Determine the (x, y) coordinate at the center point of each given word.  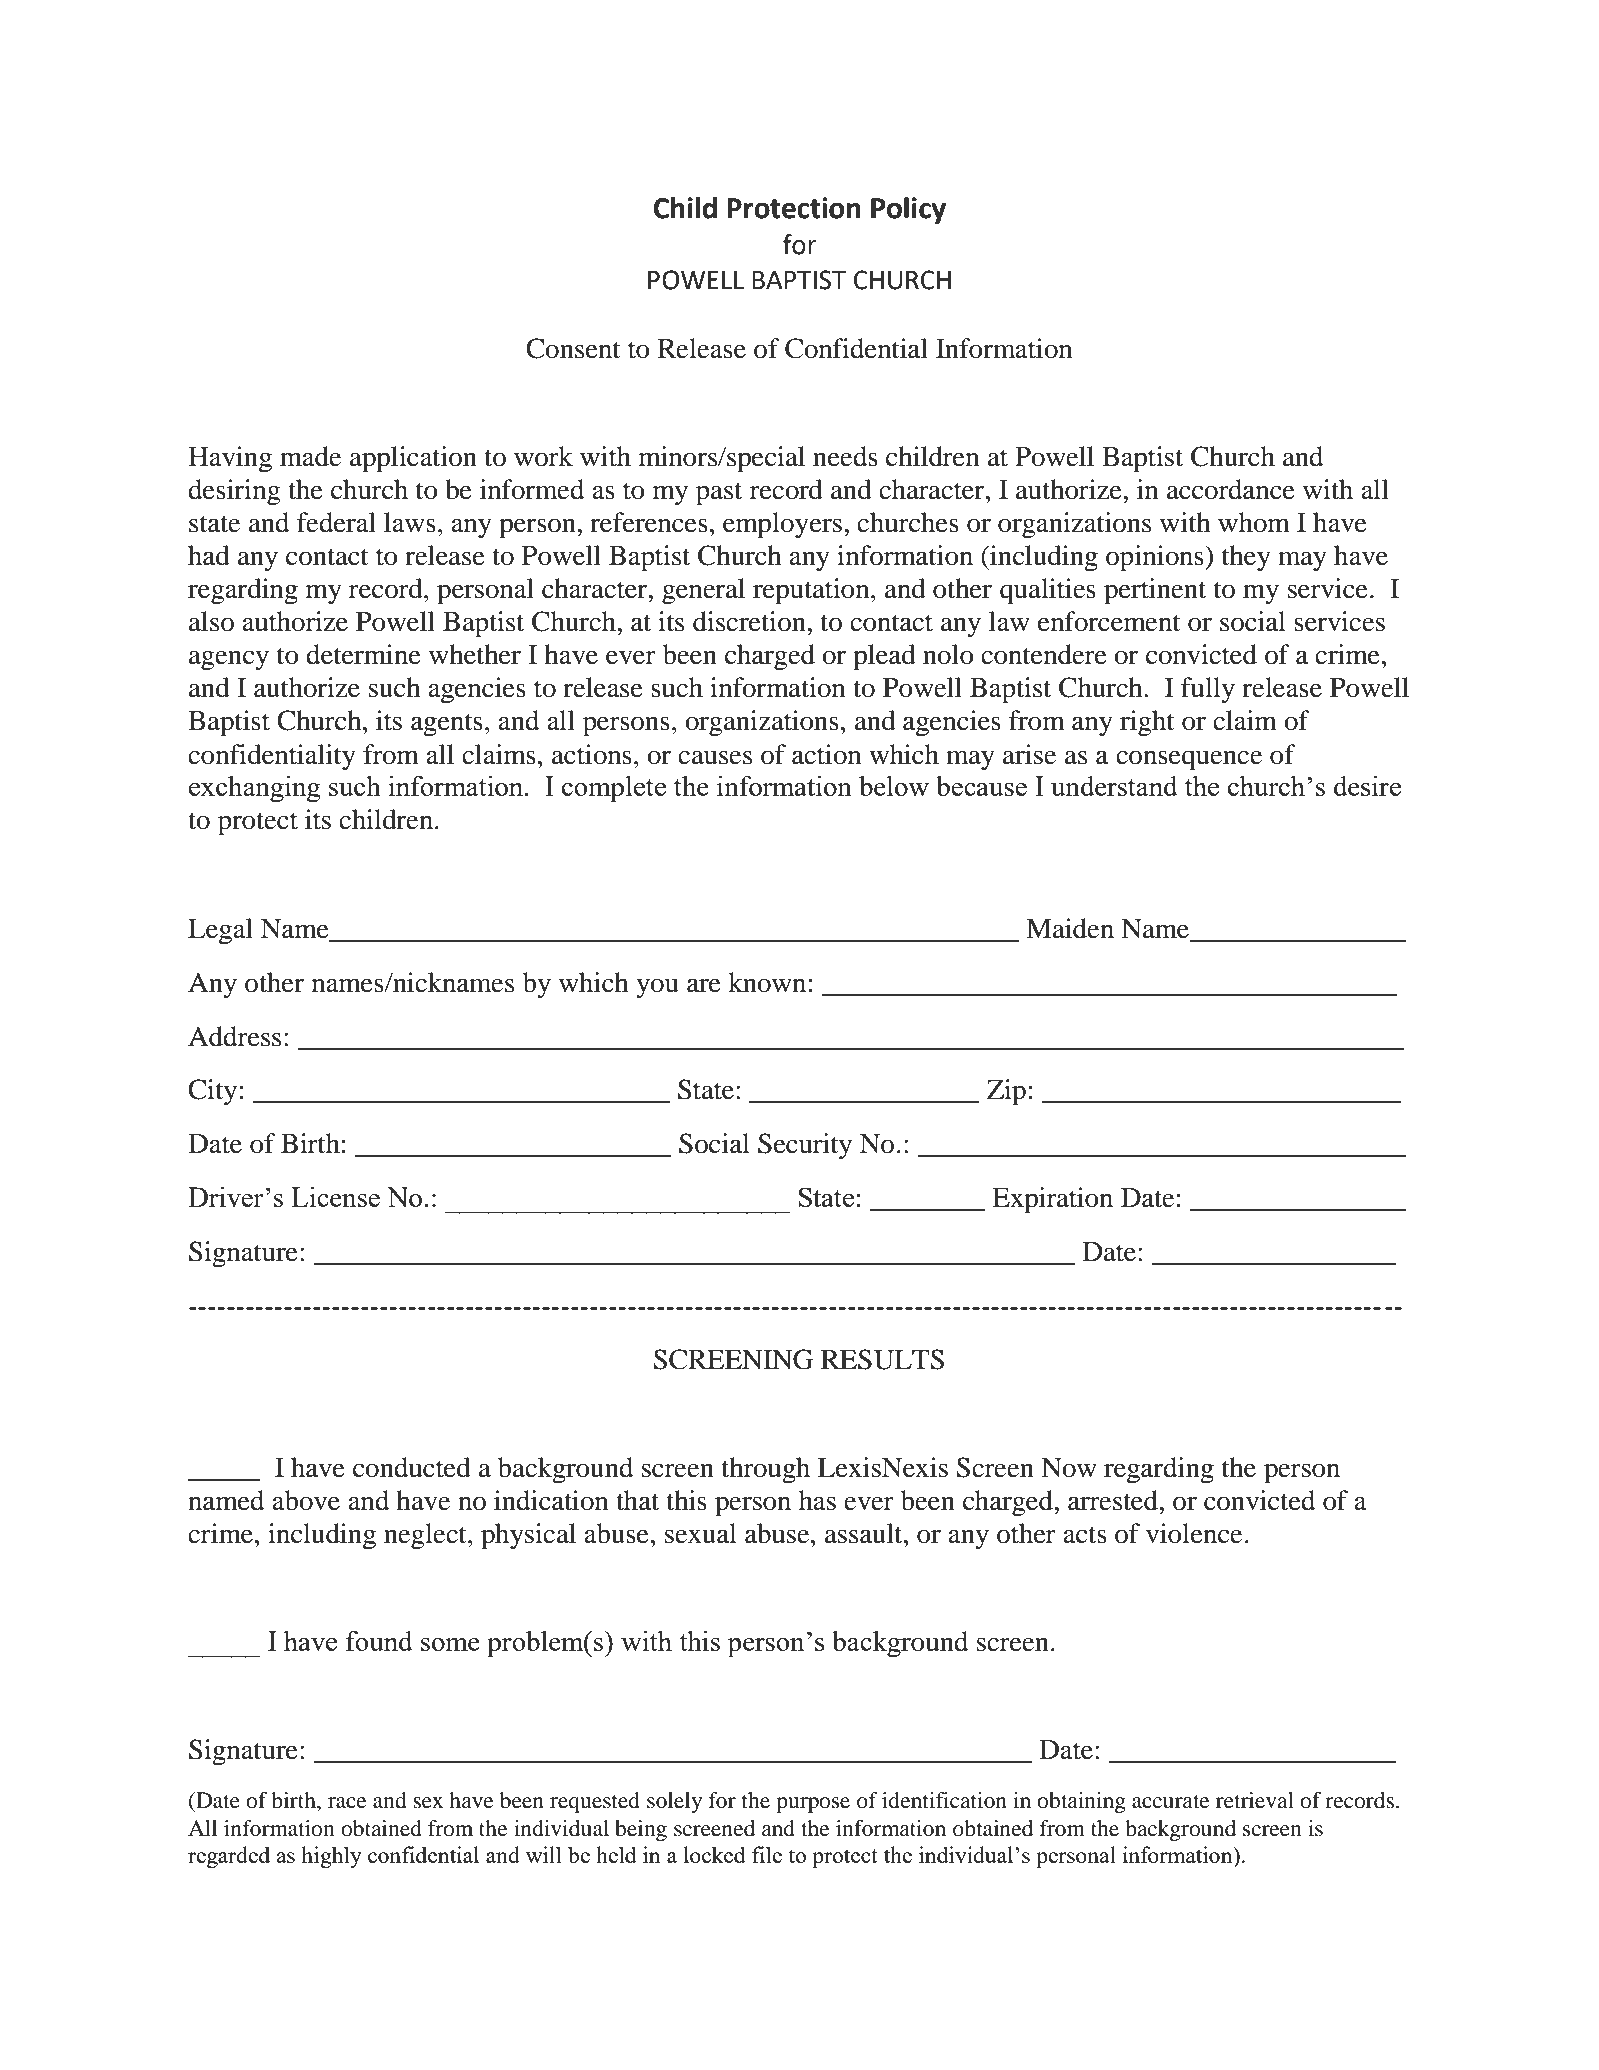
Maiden (1070, 928)
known (767, 982)
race (347, 1803)
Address (234, 1036)
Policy (908, 210)
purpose (813, 1805)
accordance (1231, 489)
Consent (573, 348)
